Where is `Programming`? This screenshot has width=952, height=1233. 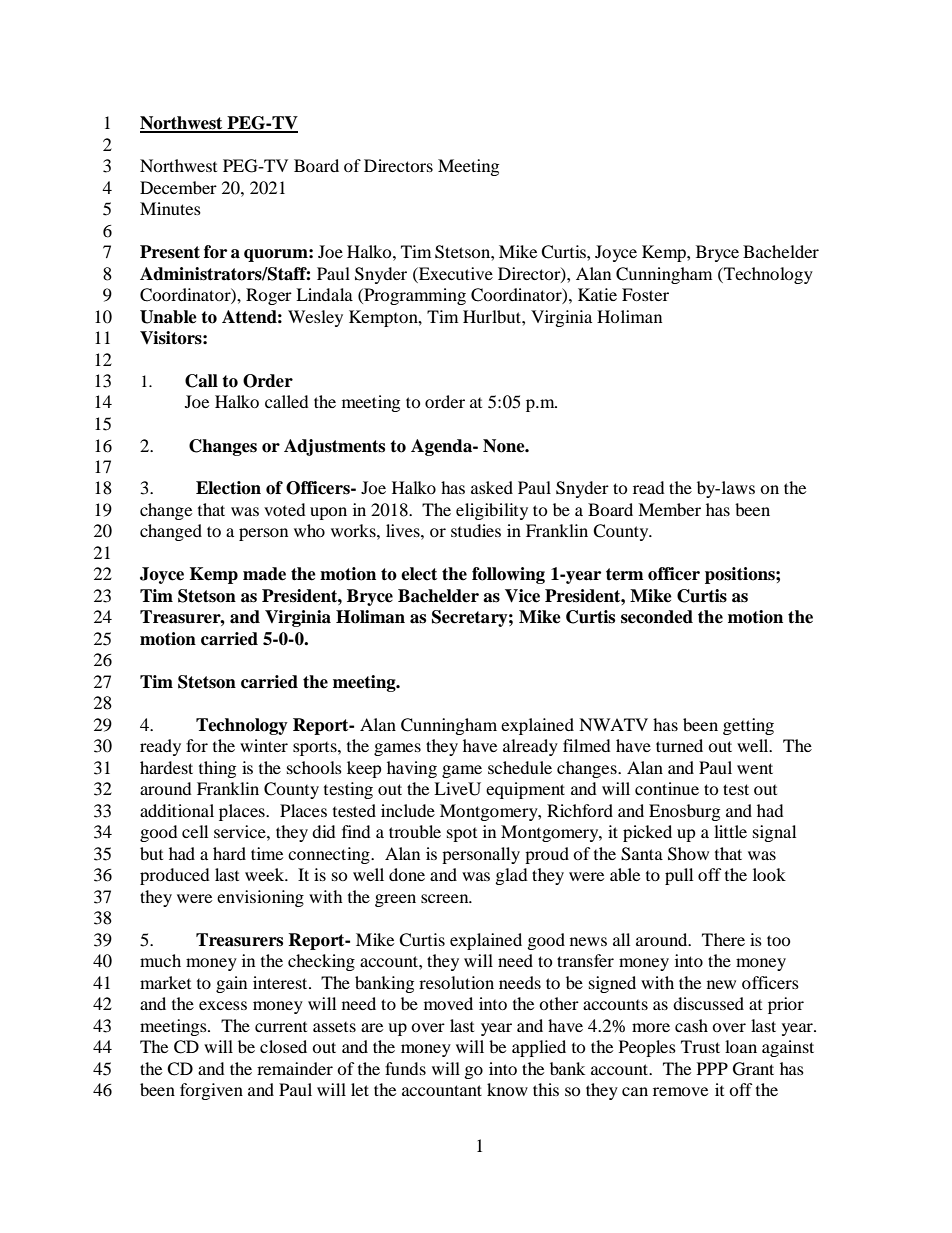 Programming is located at coordinates (414, 296).
